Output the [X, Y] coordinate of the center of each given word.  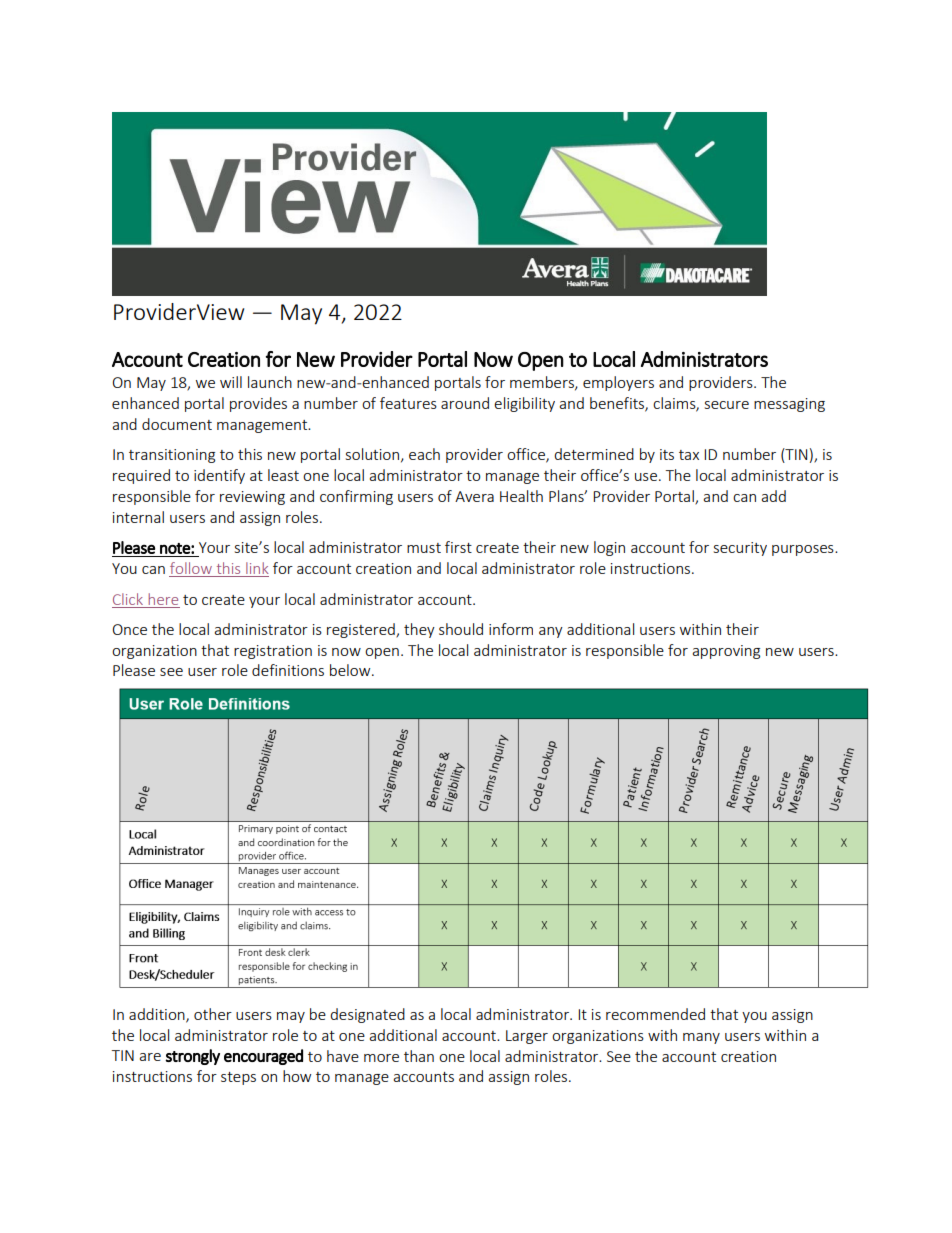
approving [726, 652]
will [231, 382]
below [351, 670]
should [461, 629]
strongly [192, 1057]
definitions [288, 670]
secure [727, 405]
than [419, 1056]
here [163, 599]
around [465, 403]
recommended [655, 1014]
